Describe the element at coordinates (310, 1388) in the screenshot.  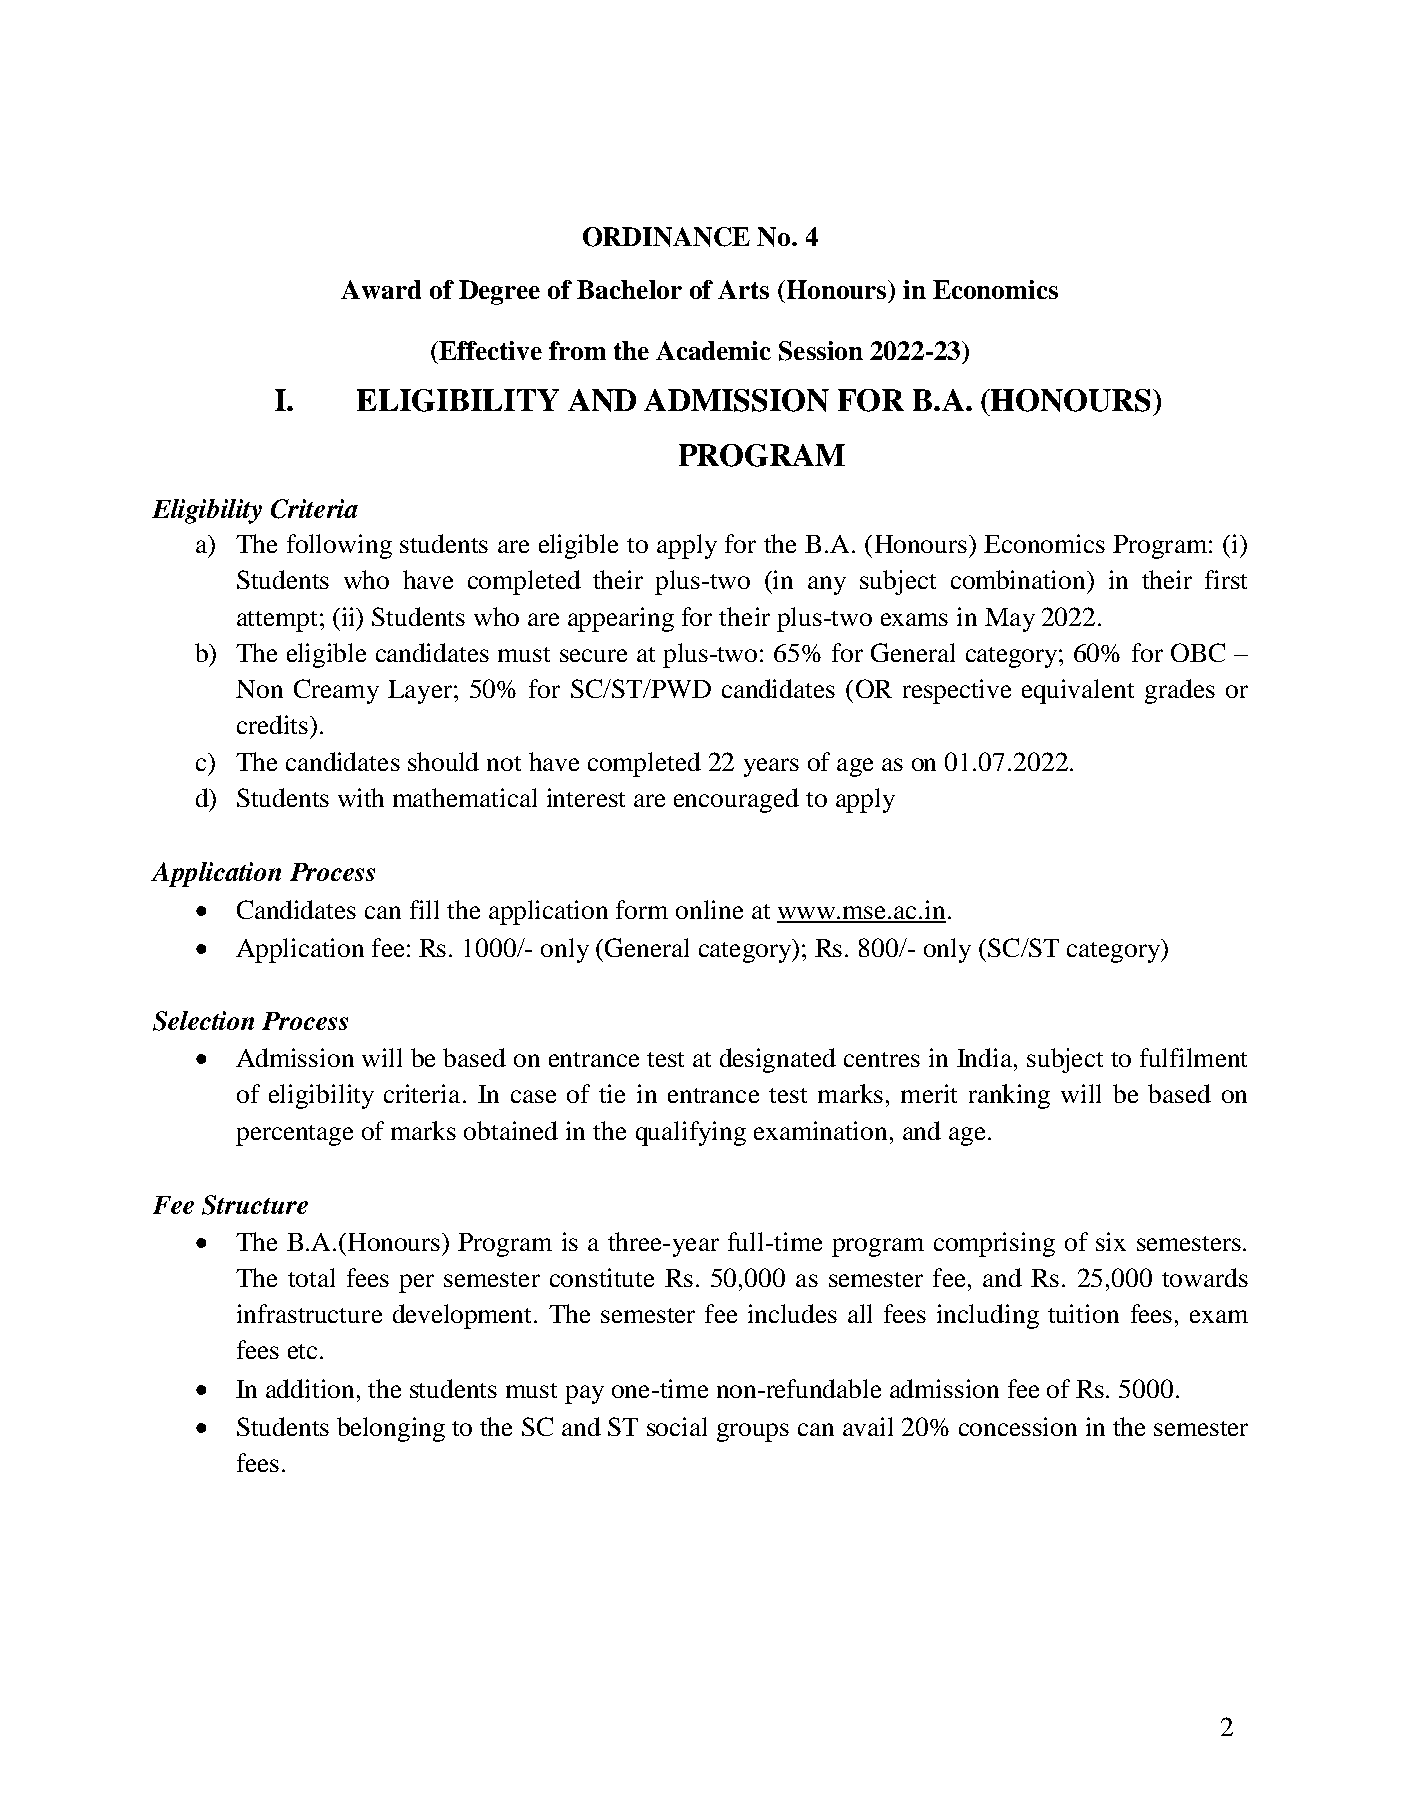
I see `addition` at that location.
